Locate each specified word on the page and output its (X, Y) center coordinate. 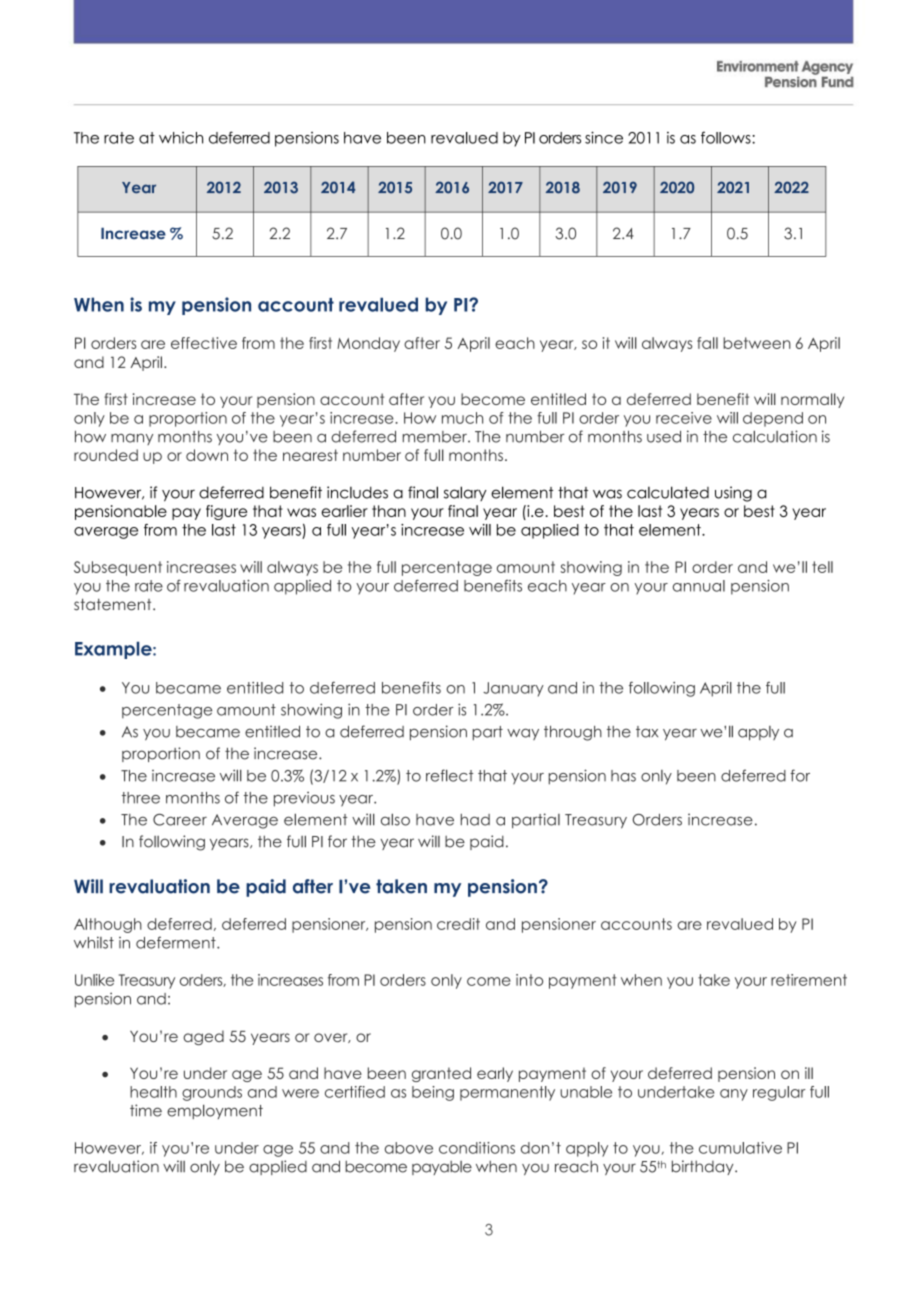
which (181, 138)
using (733, 494)
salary (465, 493)
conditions (477, 1148)
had (475, 820)
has (623, 776)
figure (226, 512)
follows (727, 137)
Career (180, 820)
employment (215, 1111)
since (604, 137)
